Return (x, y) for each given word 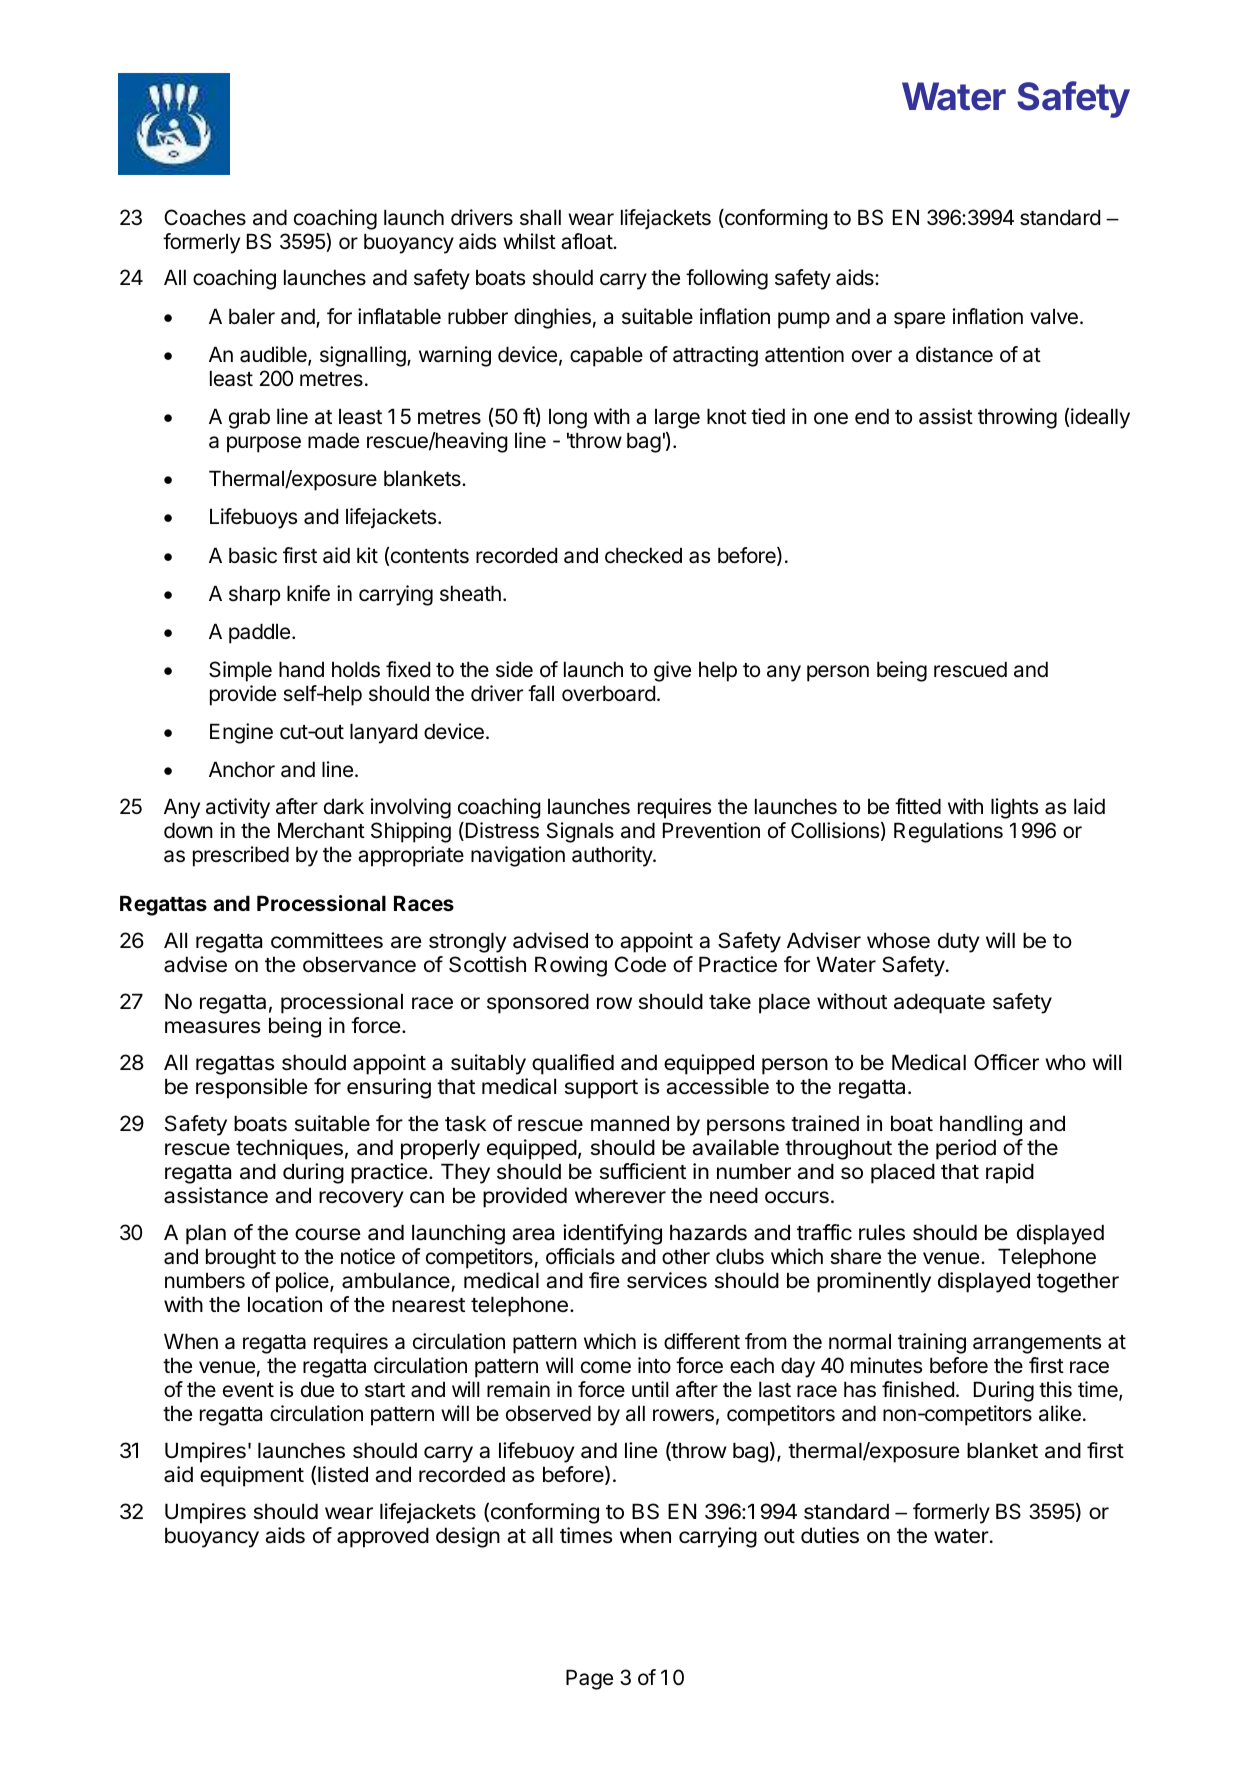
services (667, 1280)
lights (1014, 808)
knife (308, 593)
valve (1054, 316)
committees (327, 940)
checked (643, 555)
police (303, 1282)
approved (383, 1537)
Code (640, 964)
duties (830, 1535)
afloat (587, 241)
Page (589, 1679)
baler (252, 316)
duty (958, 942)
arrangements (1037, 1344)
